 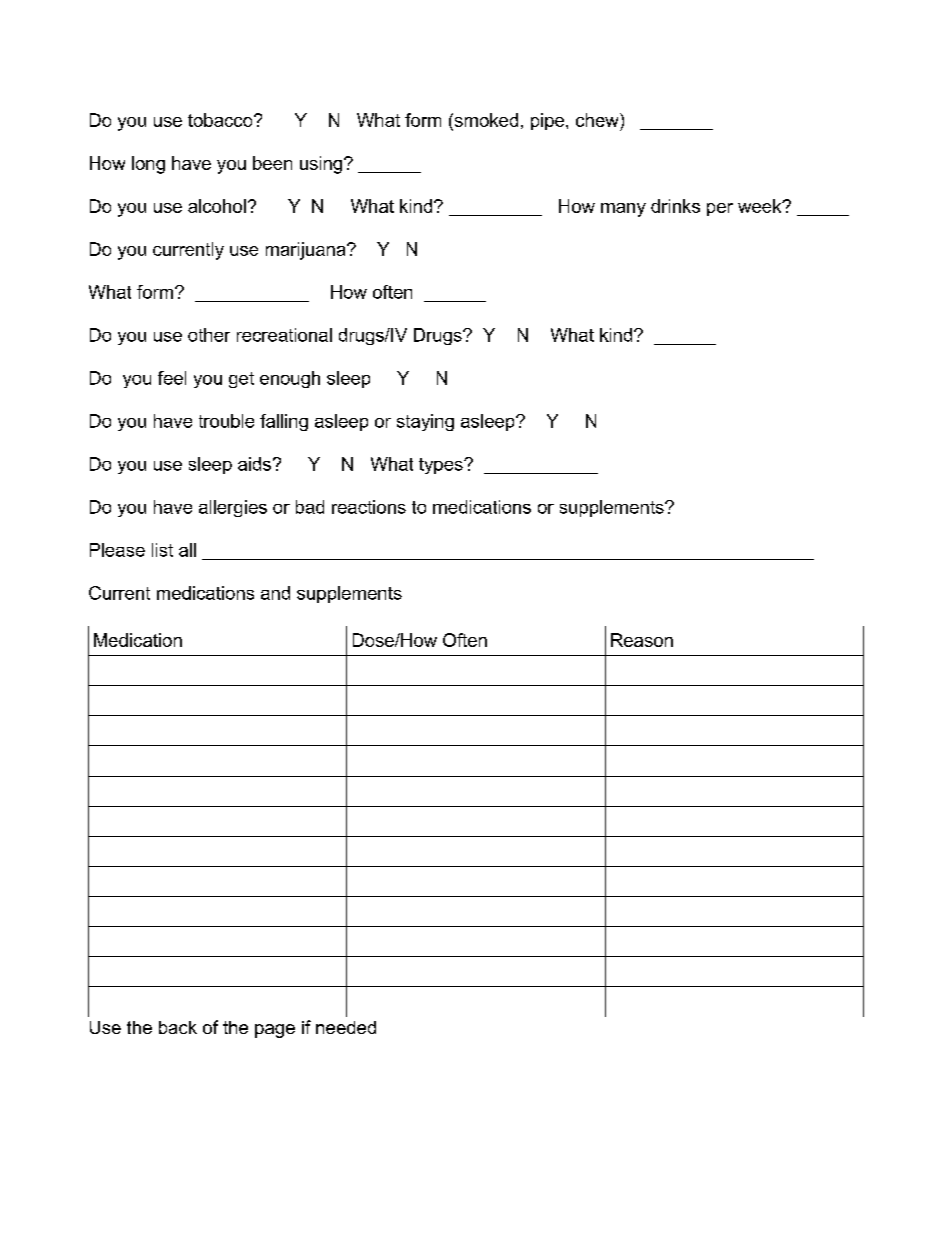 What do you see at coordinates (369, 507) in the document?
I see `reactions` at bounding box center [369, 507].
